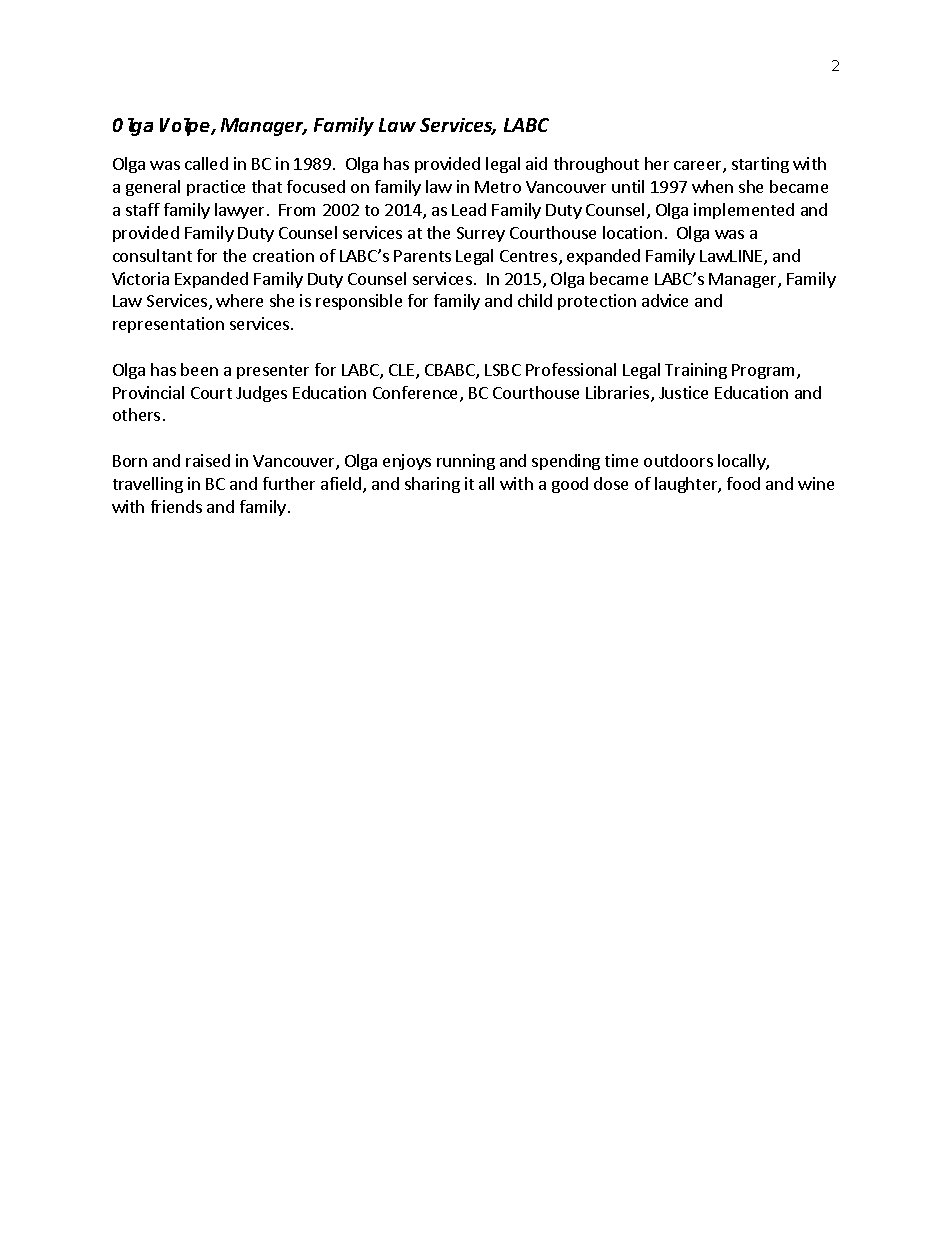 This document has height=1233, width=952. I want to click on Victoria, so click(140, 278).
